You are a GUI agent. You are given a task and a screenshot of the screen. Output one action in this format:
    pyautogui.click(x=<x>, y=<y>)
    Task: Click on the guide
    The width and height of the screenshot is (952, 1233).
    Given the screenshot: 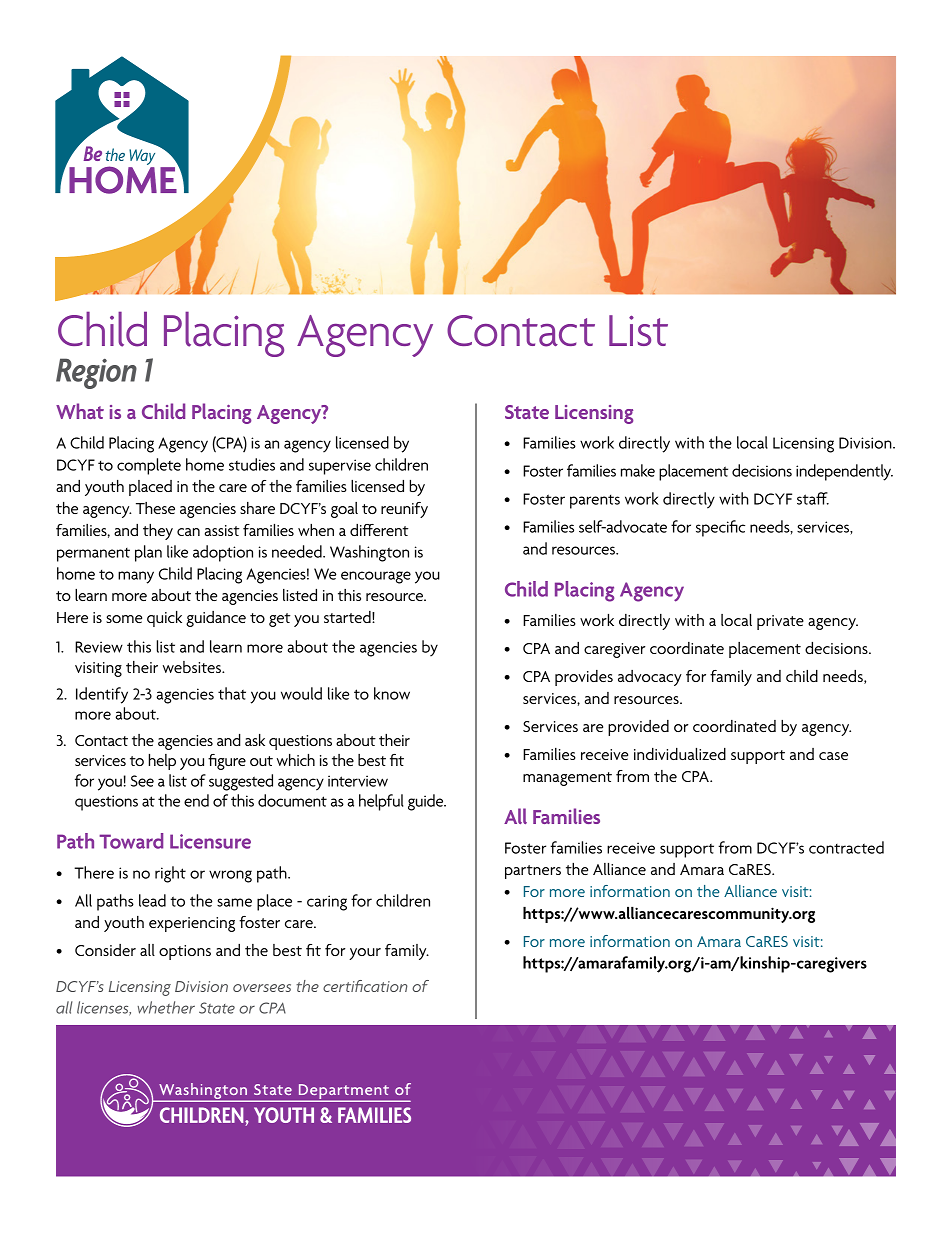 What is the action you would take?
    pyautogui.click(x=427, y=802)
